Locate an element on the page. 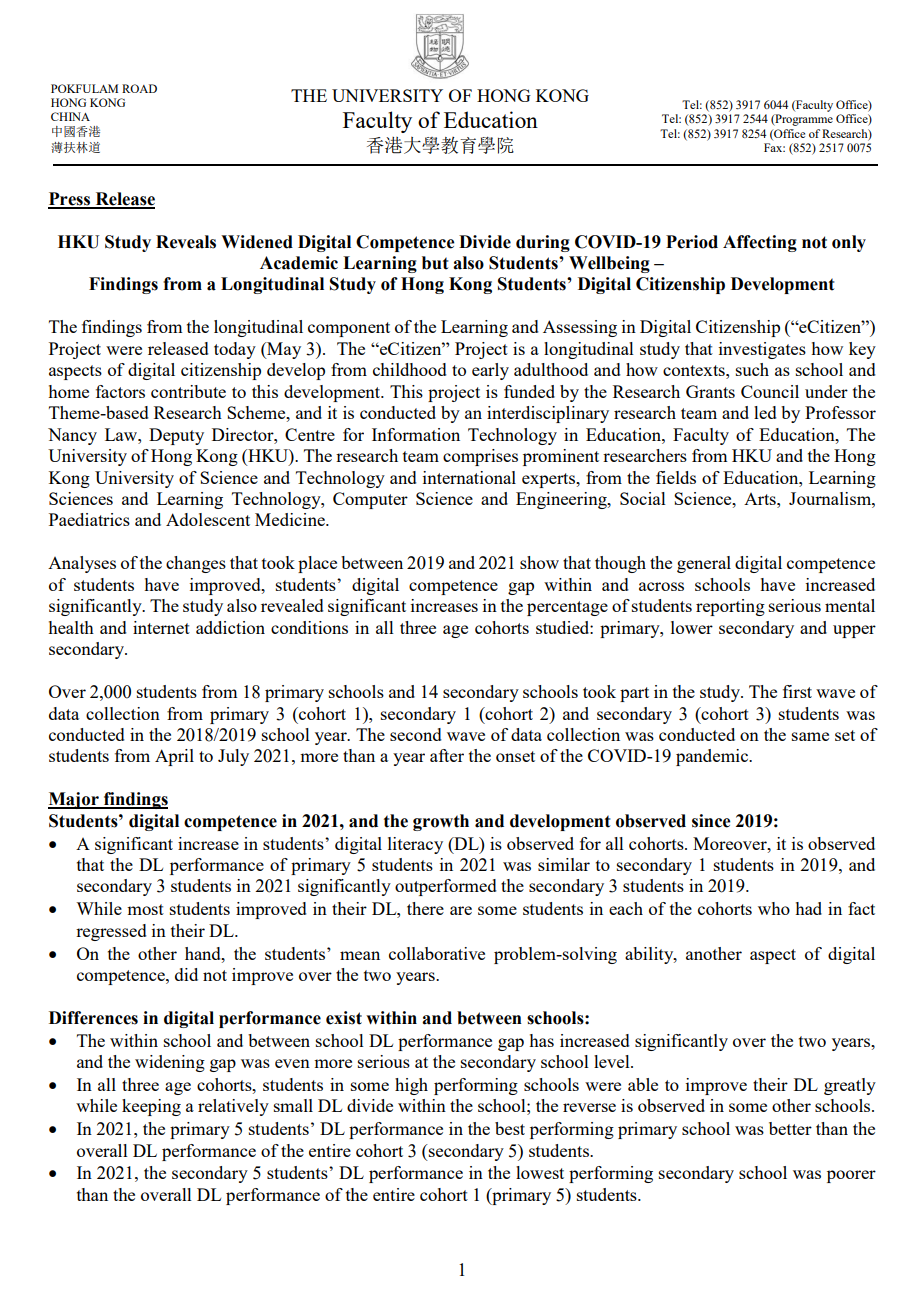  Affecting is located at coordinates (760, 243).
